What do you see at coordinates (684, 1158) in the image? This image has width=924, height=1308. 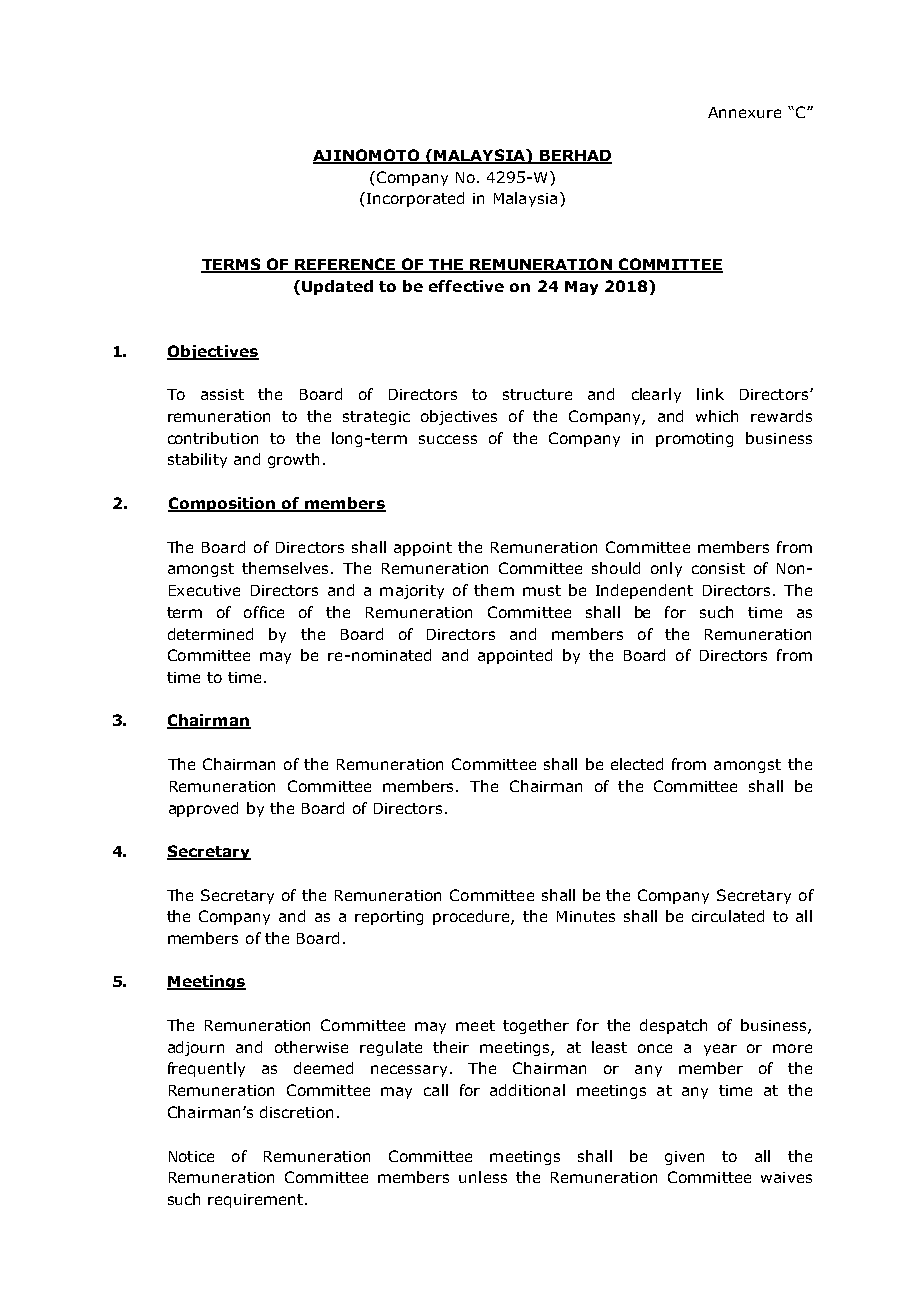 I see `given` at bounding box center [684, 1158].
